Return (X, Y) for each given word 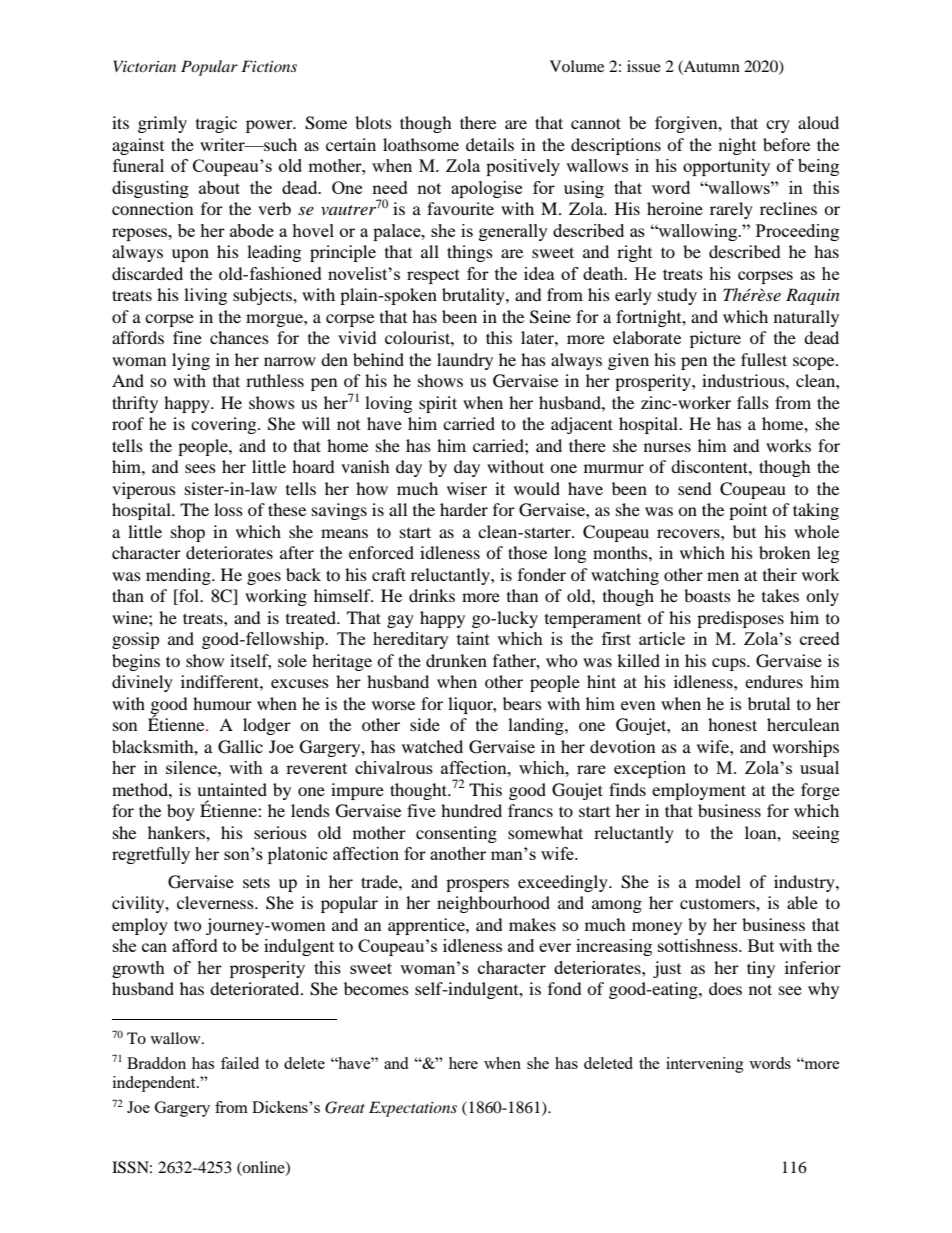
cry (778, 126)
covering (225, 425)
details (490, 144)
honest (732, 724)
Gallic (240, 747)
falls (753, 402)
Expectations (413, 1109)
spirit (438, 404)
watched (432, 746)
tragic (216, 124)
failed (240, 1063)
